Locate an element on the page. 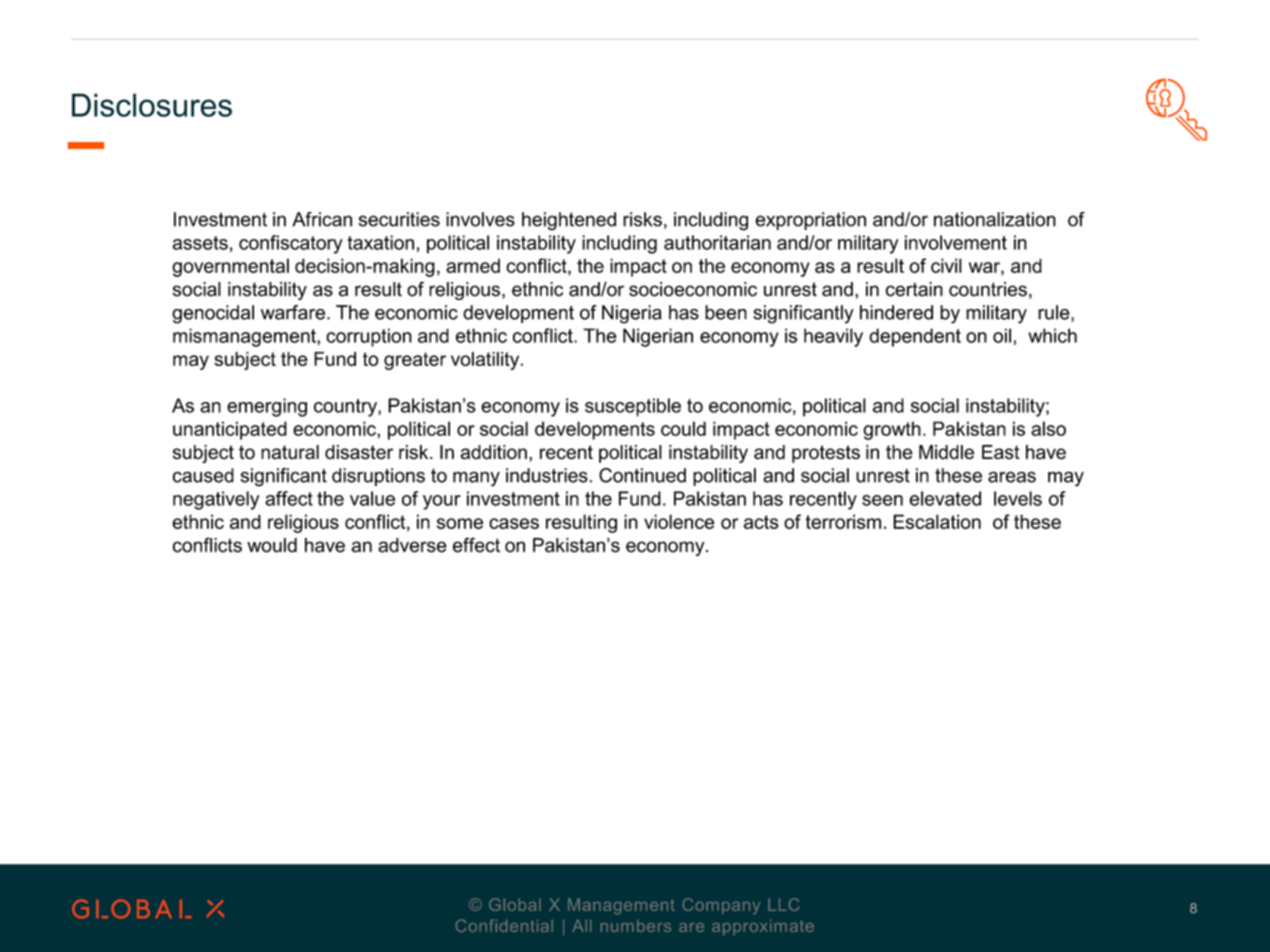 The image size is (1270, 952). affect is located at coordinates (289, 498).
